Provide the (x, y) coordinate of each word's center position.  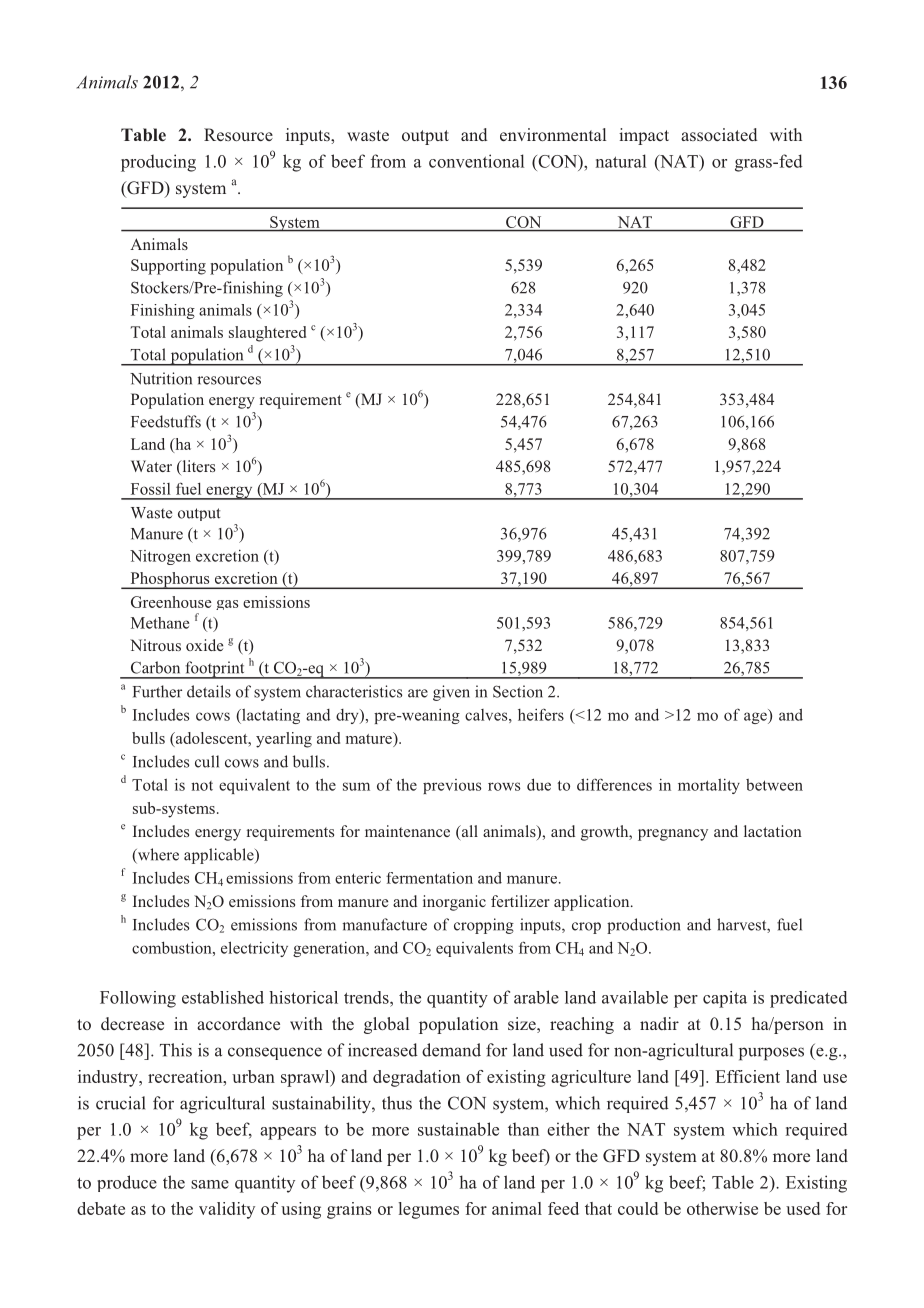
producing (158, 163)
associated (719, 134)
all (468, 832)
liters (197, 467)
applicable (220, 856)
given (451, 693)
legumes (429, 1210)
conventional (476, 161)
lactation (773, 831)
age (756, 718)
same (210, 1184)
